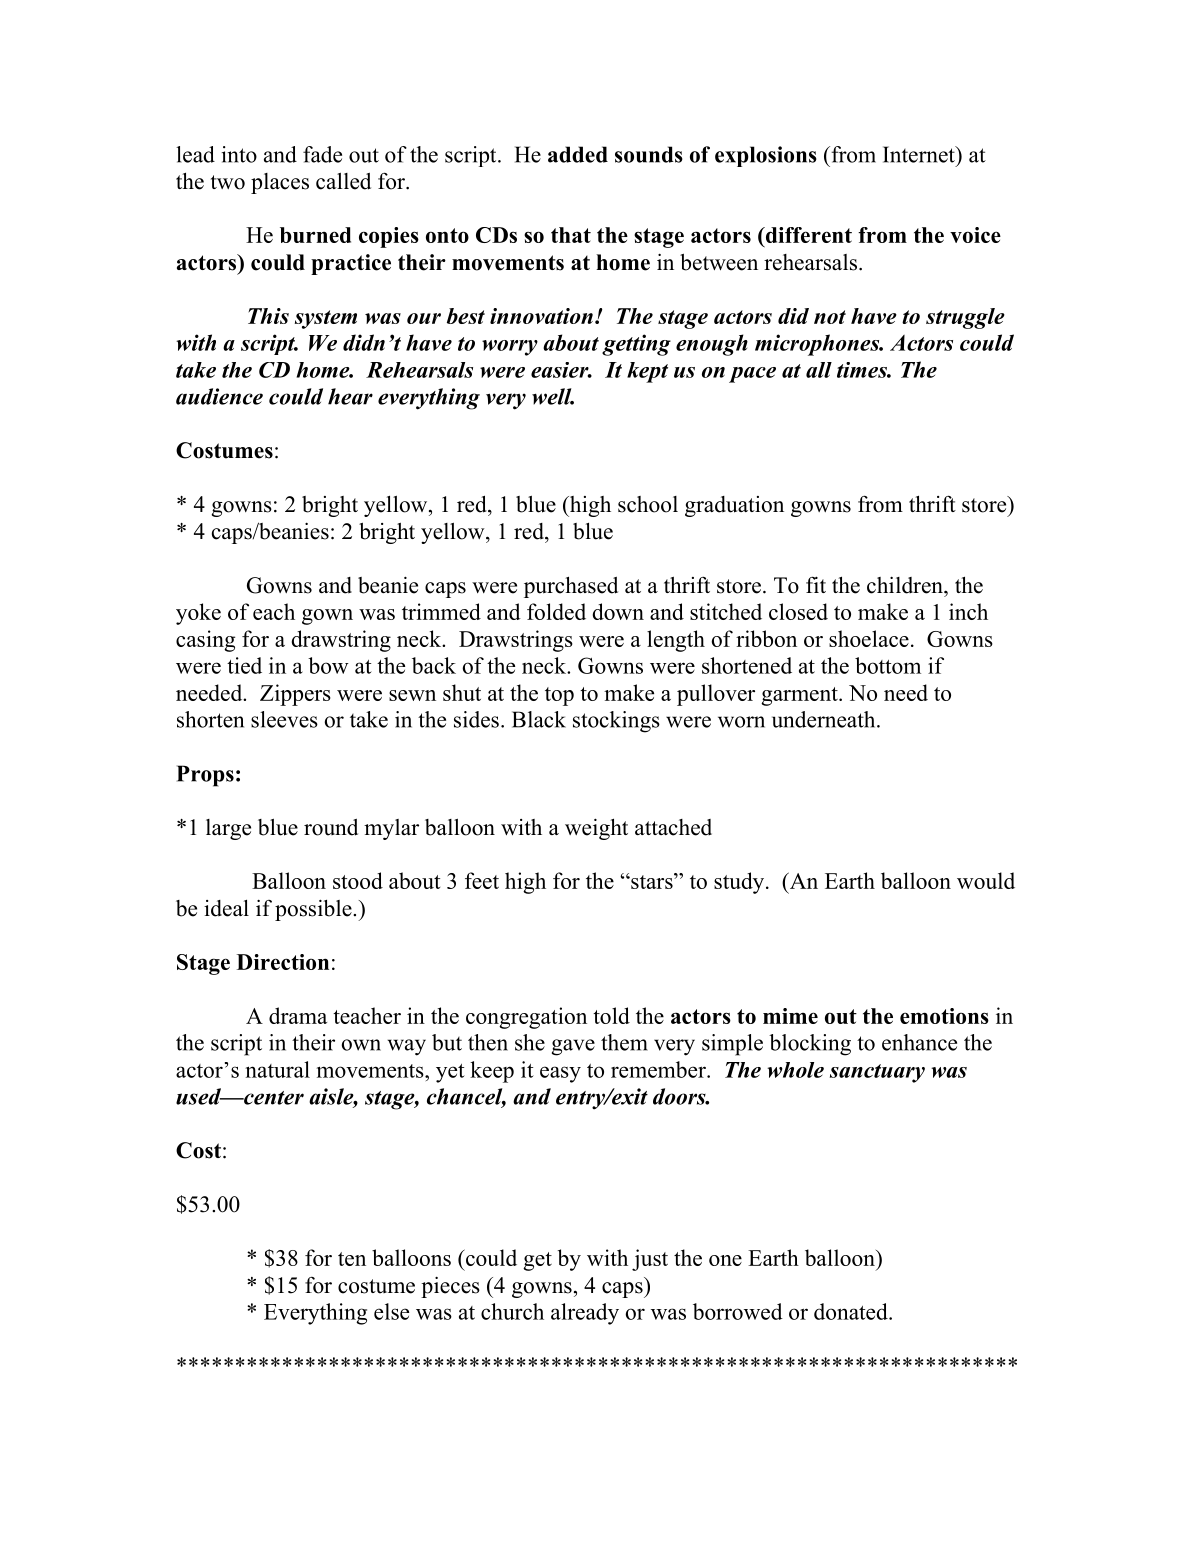  What do you see at coordinates (571, 587) in the screenshot?
I see `purchased` at bounding box center [571, 587].
